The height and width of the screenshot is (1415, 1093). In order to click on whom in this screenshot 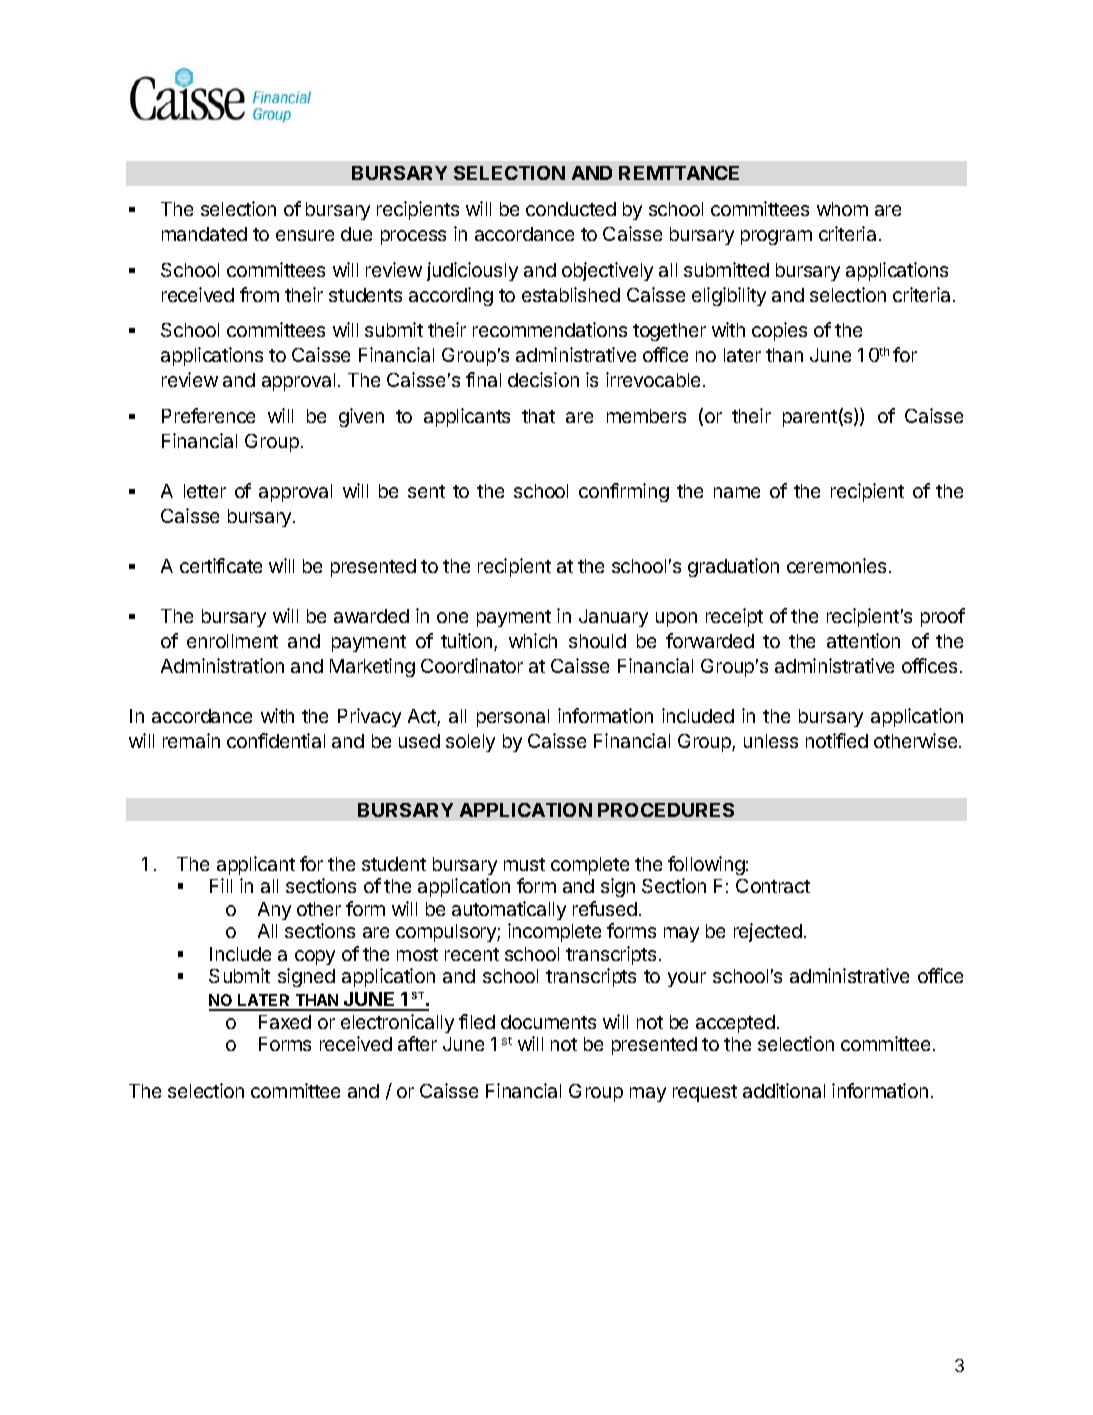, I will do `click(842, 209)`.
